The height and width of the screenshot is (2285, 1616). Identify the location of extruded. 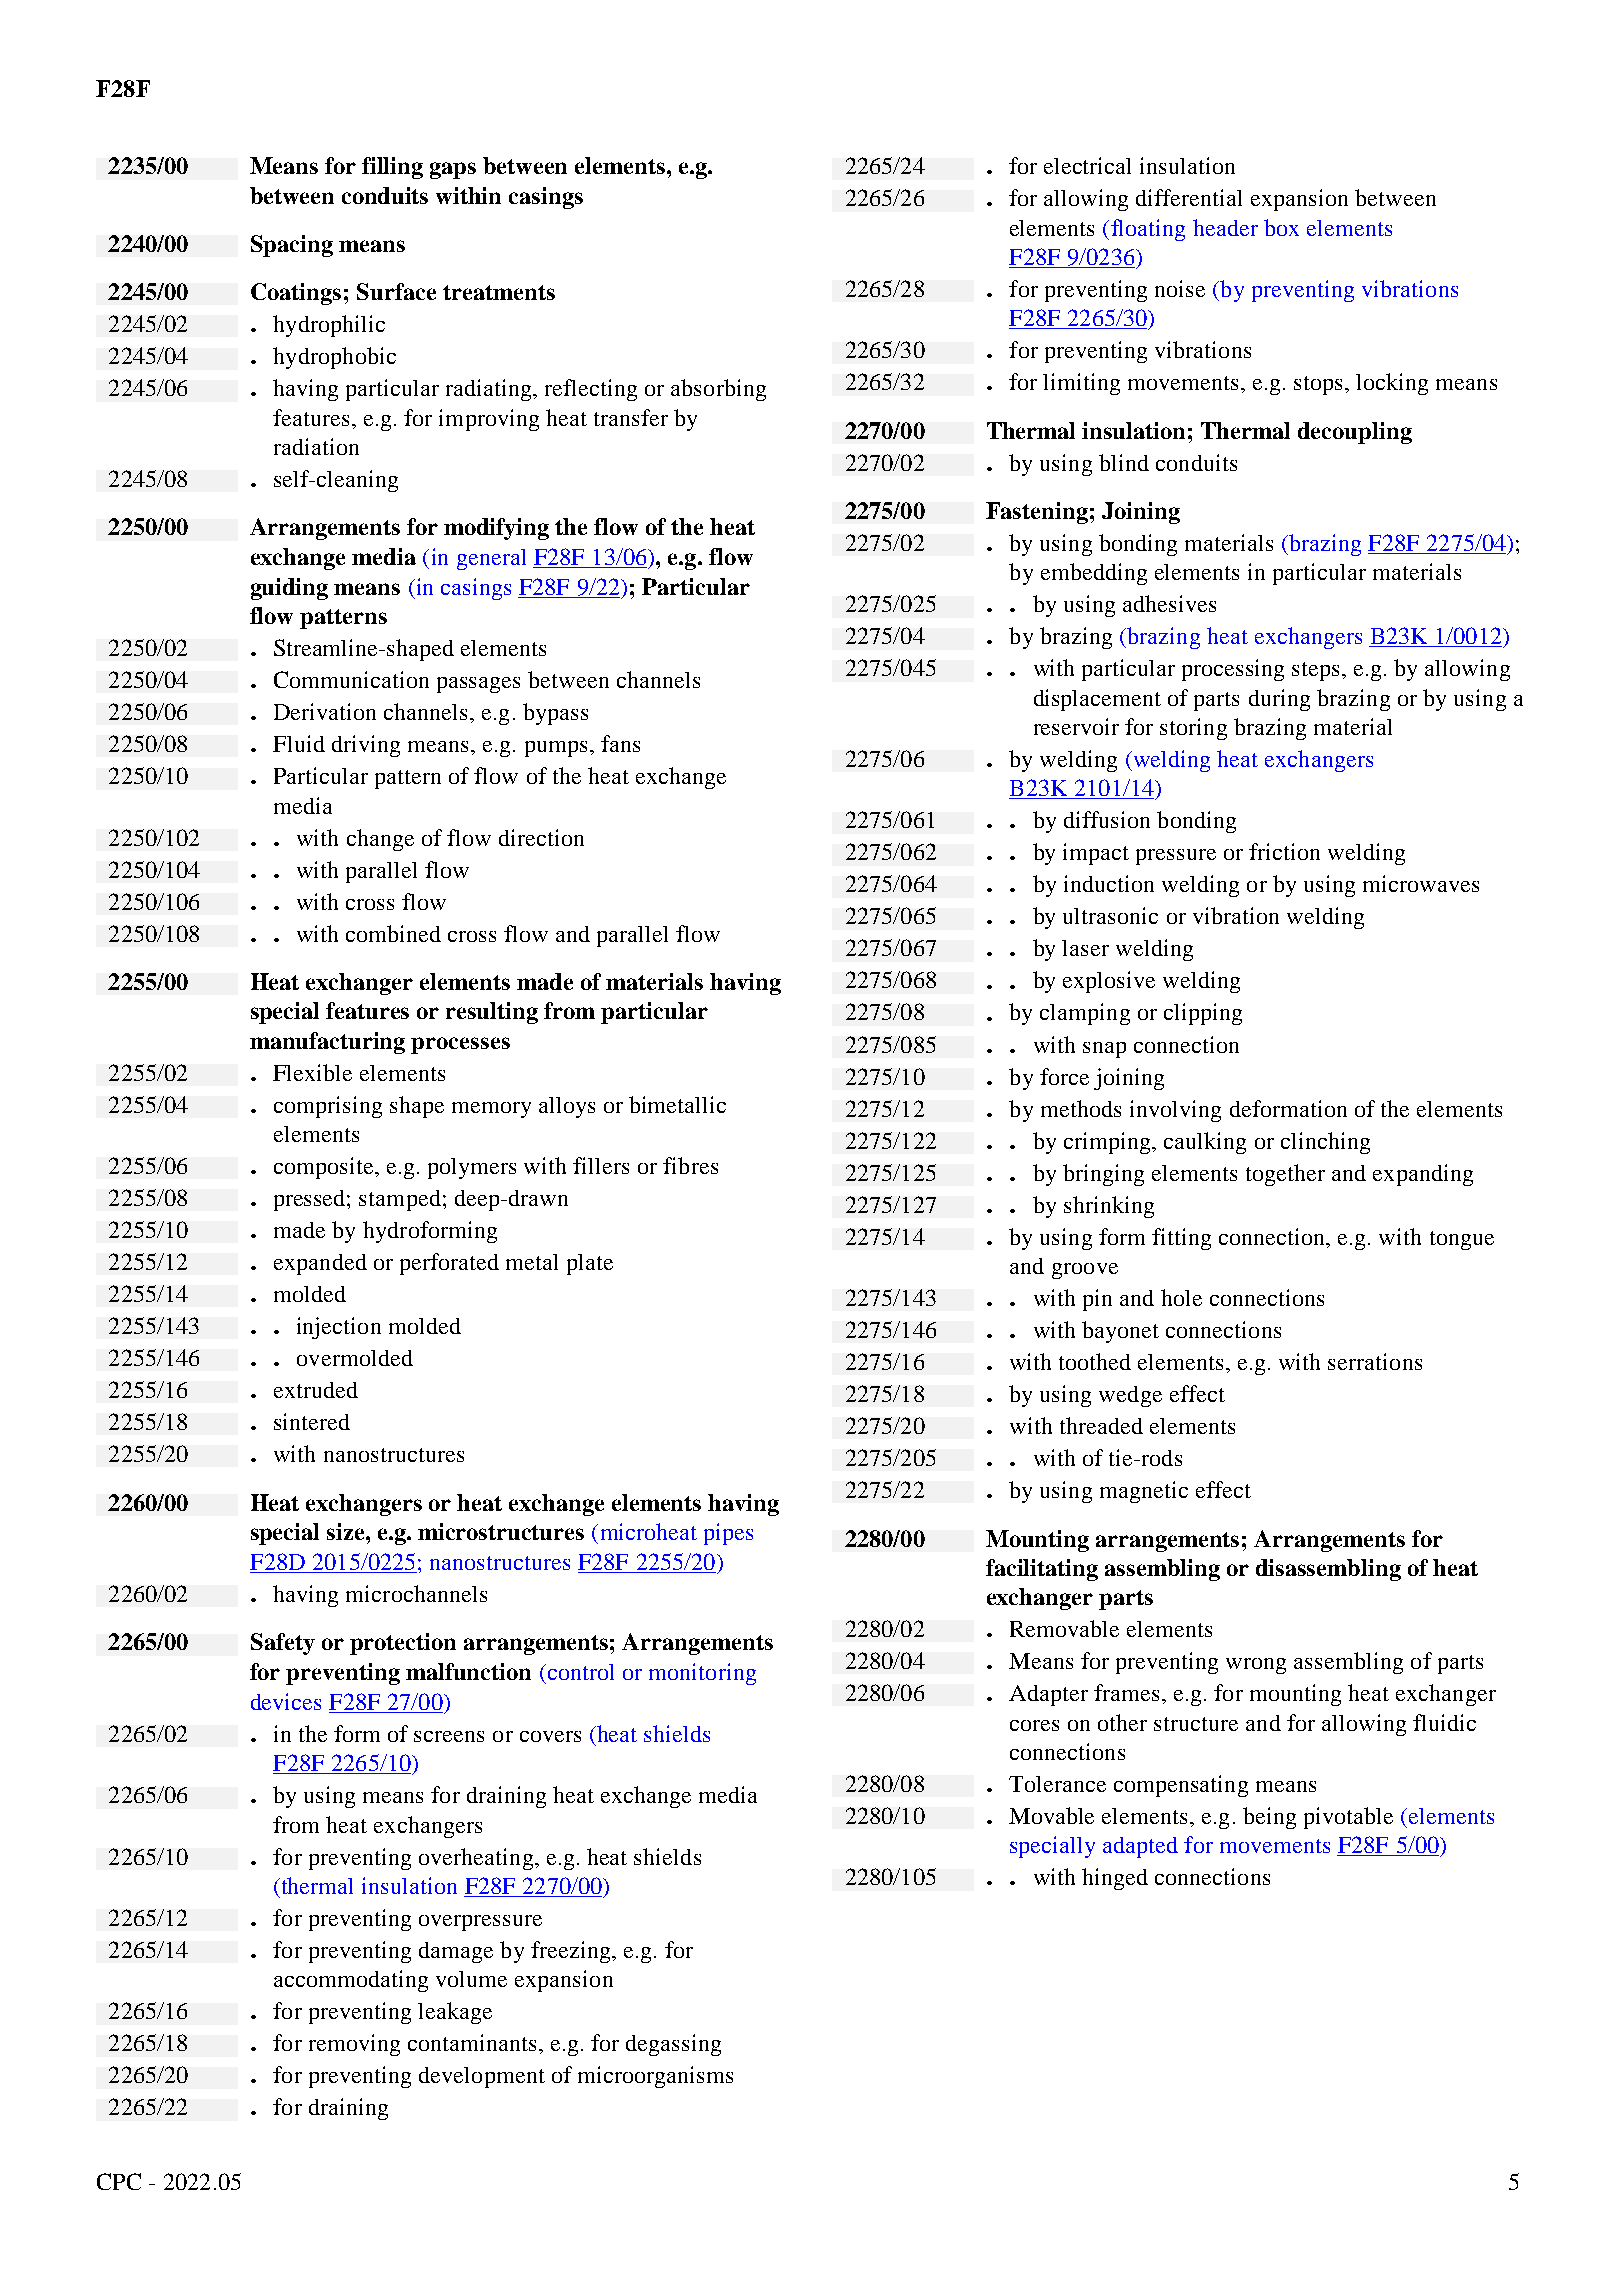
(316, 1390).
